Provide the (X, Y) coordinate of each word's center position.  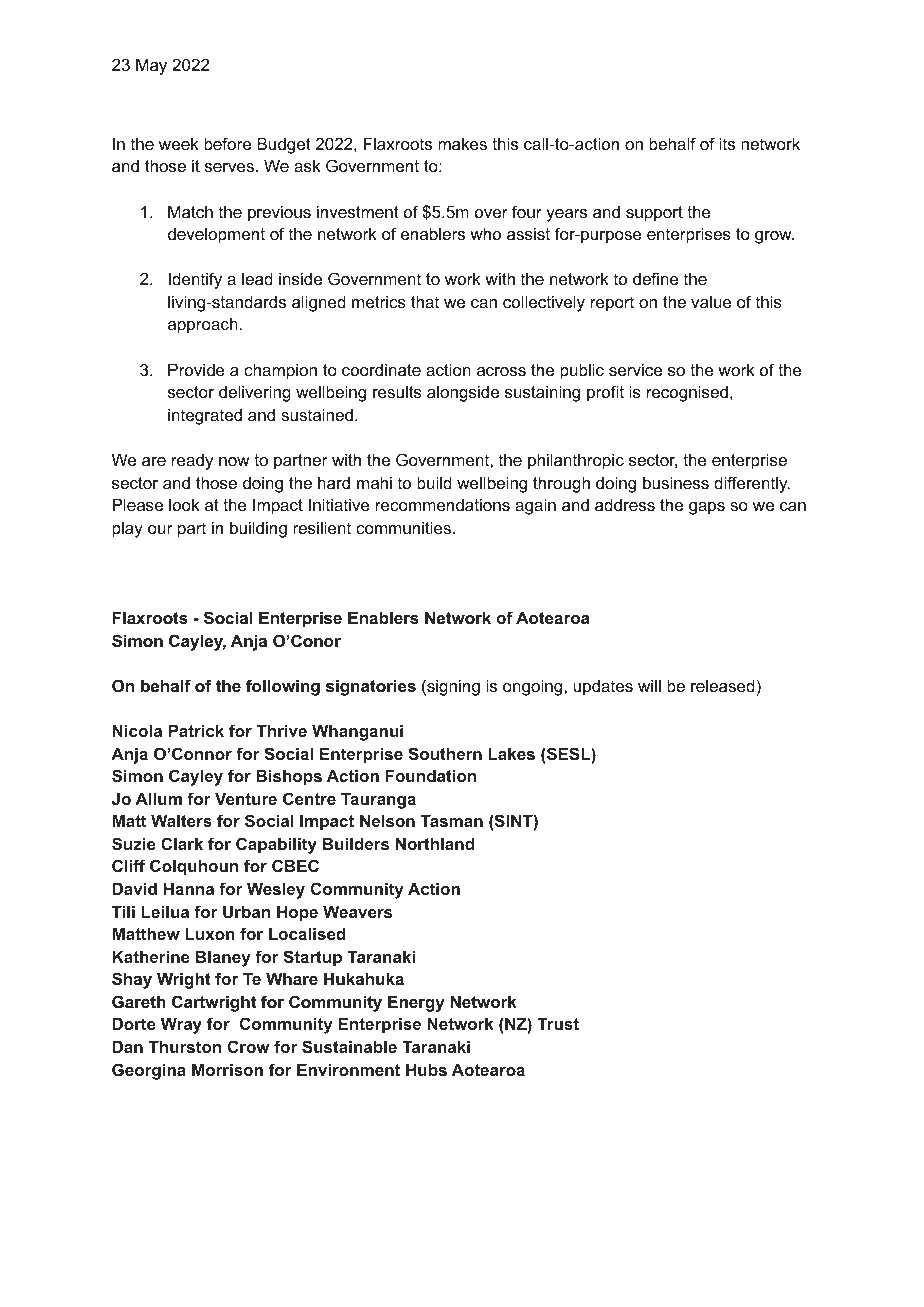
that (425, 301)
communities (403, 527)
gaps (707, 508)
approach (204, 325)
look (184, 504)
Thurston (185, 1046)
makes (462, 143)
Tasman (452, 820)
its (727, 143)
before (227, 143)
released (723, 685)
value (711, 301)
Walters (181, 820)
